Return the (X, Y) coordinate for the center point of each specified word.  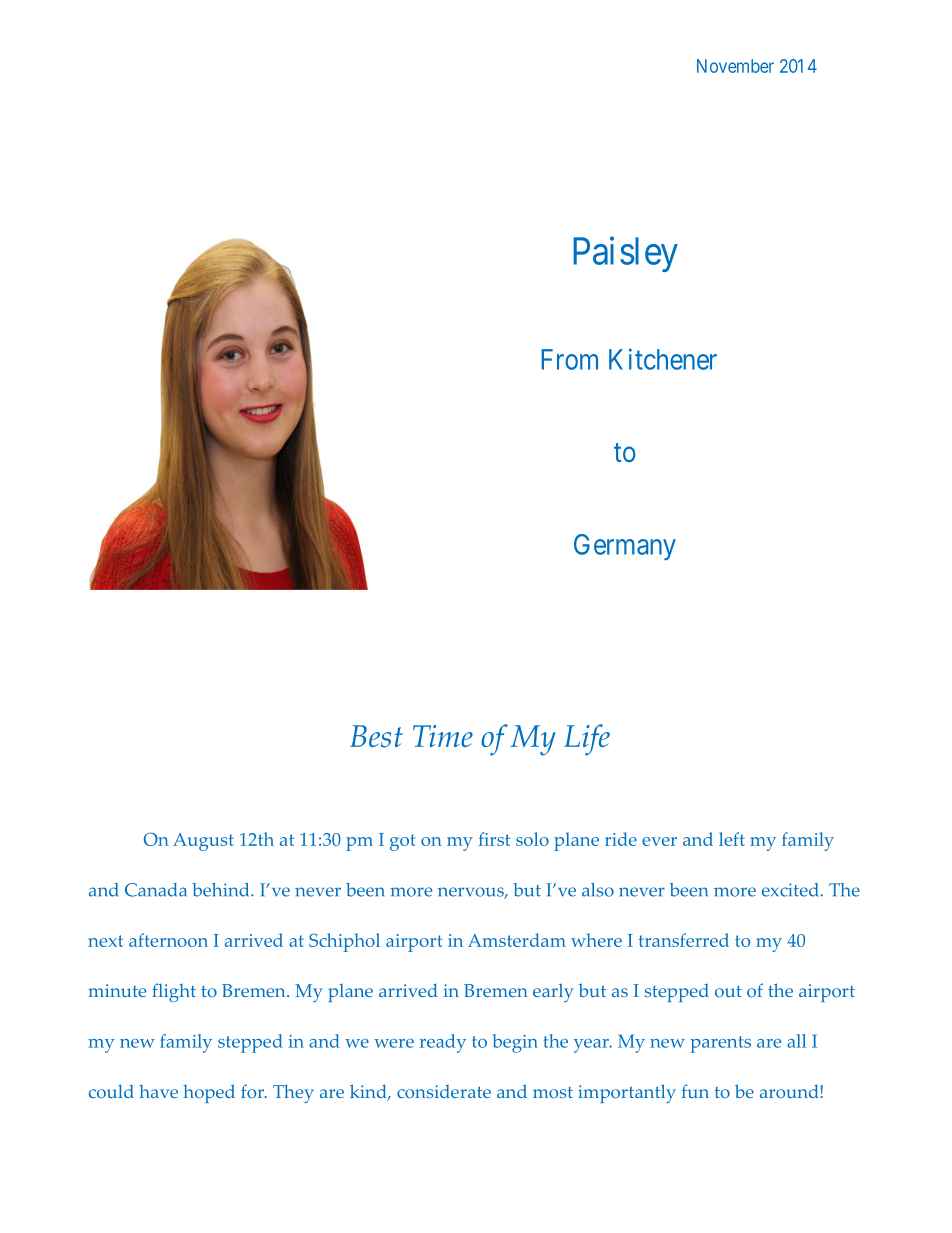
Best (376, 736)
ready (443, 1043)
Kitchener (663, 359)
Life (587, 740)
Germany (625, 547)
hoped (209, 1093)
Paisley (625, 254)
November (735, 66)
